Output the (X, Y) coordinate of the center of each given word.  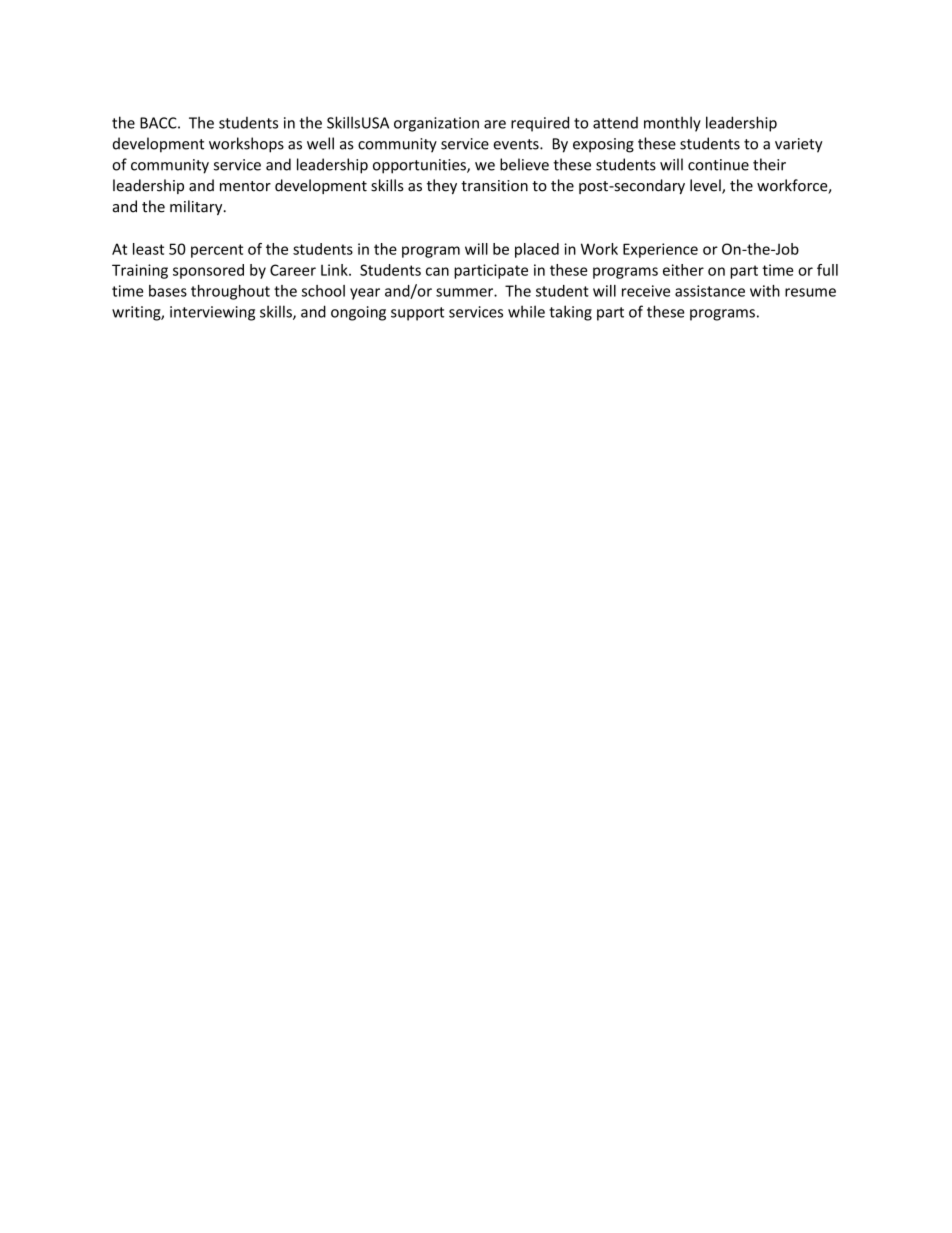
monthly (672, 124)
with (765, 291)
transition (494, 186)
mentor (245, 186)
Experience (660, 250)
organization (436, 124)
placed (537, 250)
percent (217, 251)
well (320, 143)
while (526, 311)
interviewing (212, 313)
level (706, 186)
